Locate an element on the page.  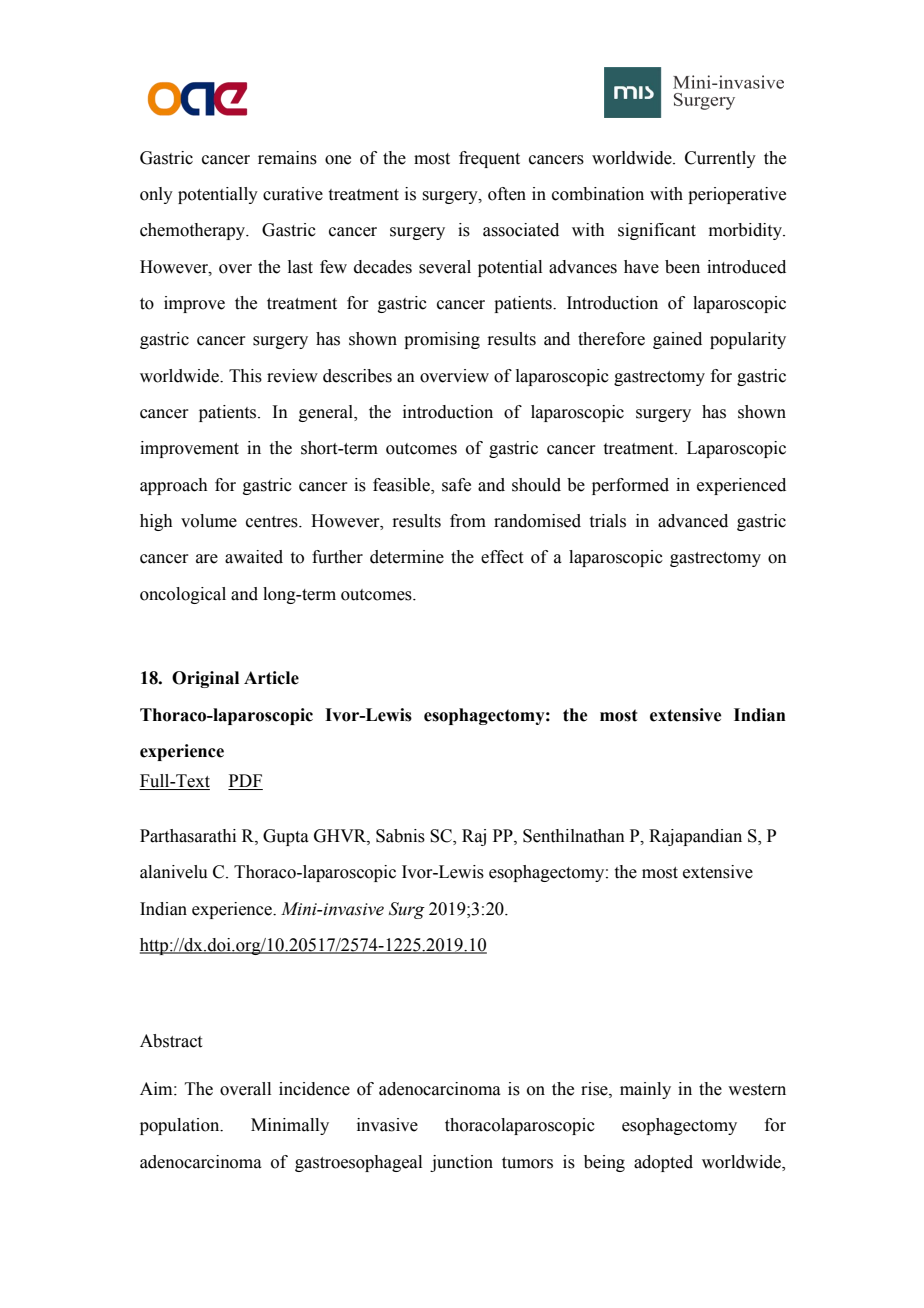
Currently is located at coordinates (720, 159).
